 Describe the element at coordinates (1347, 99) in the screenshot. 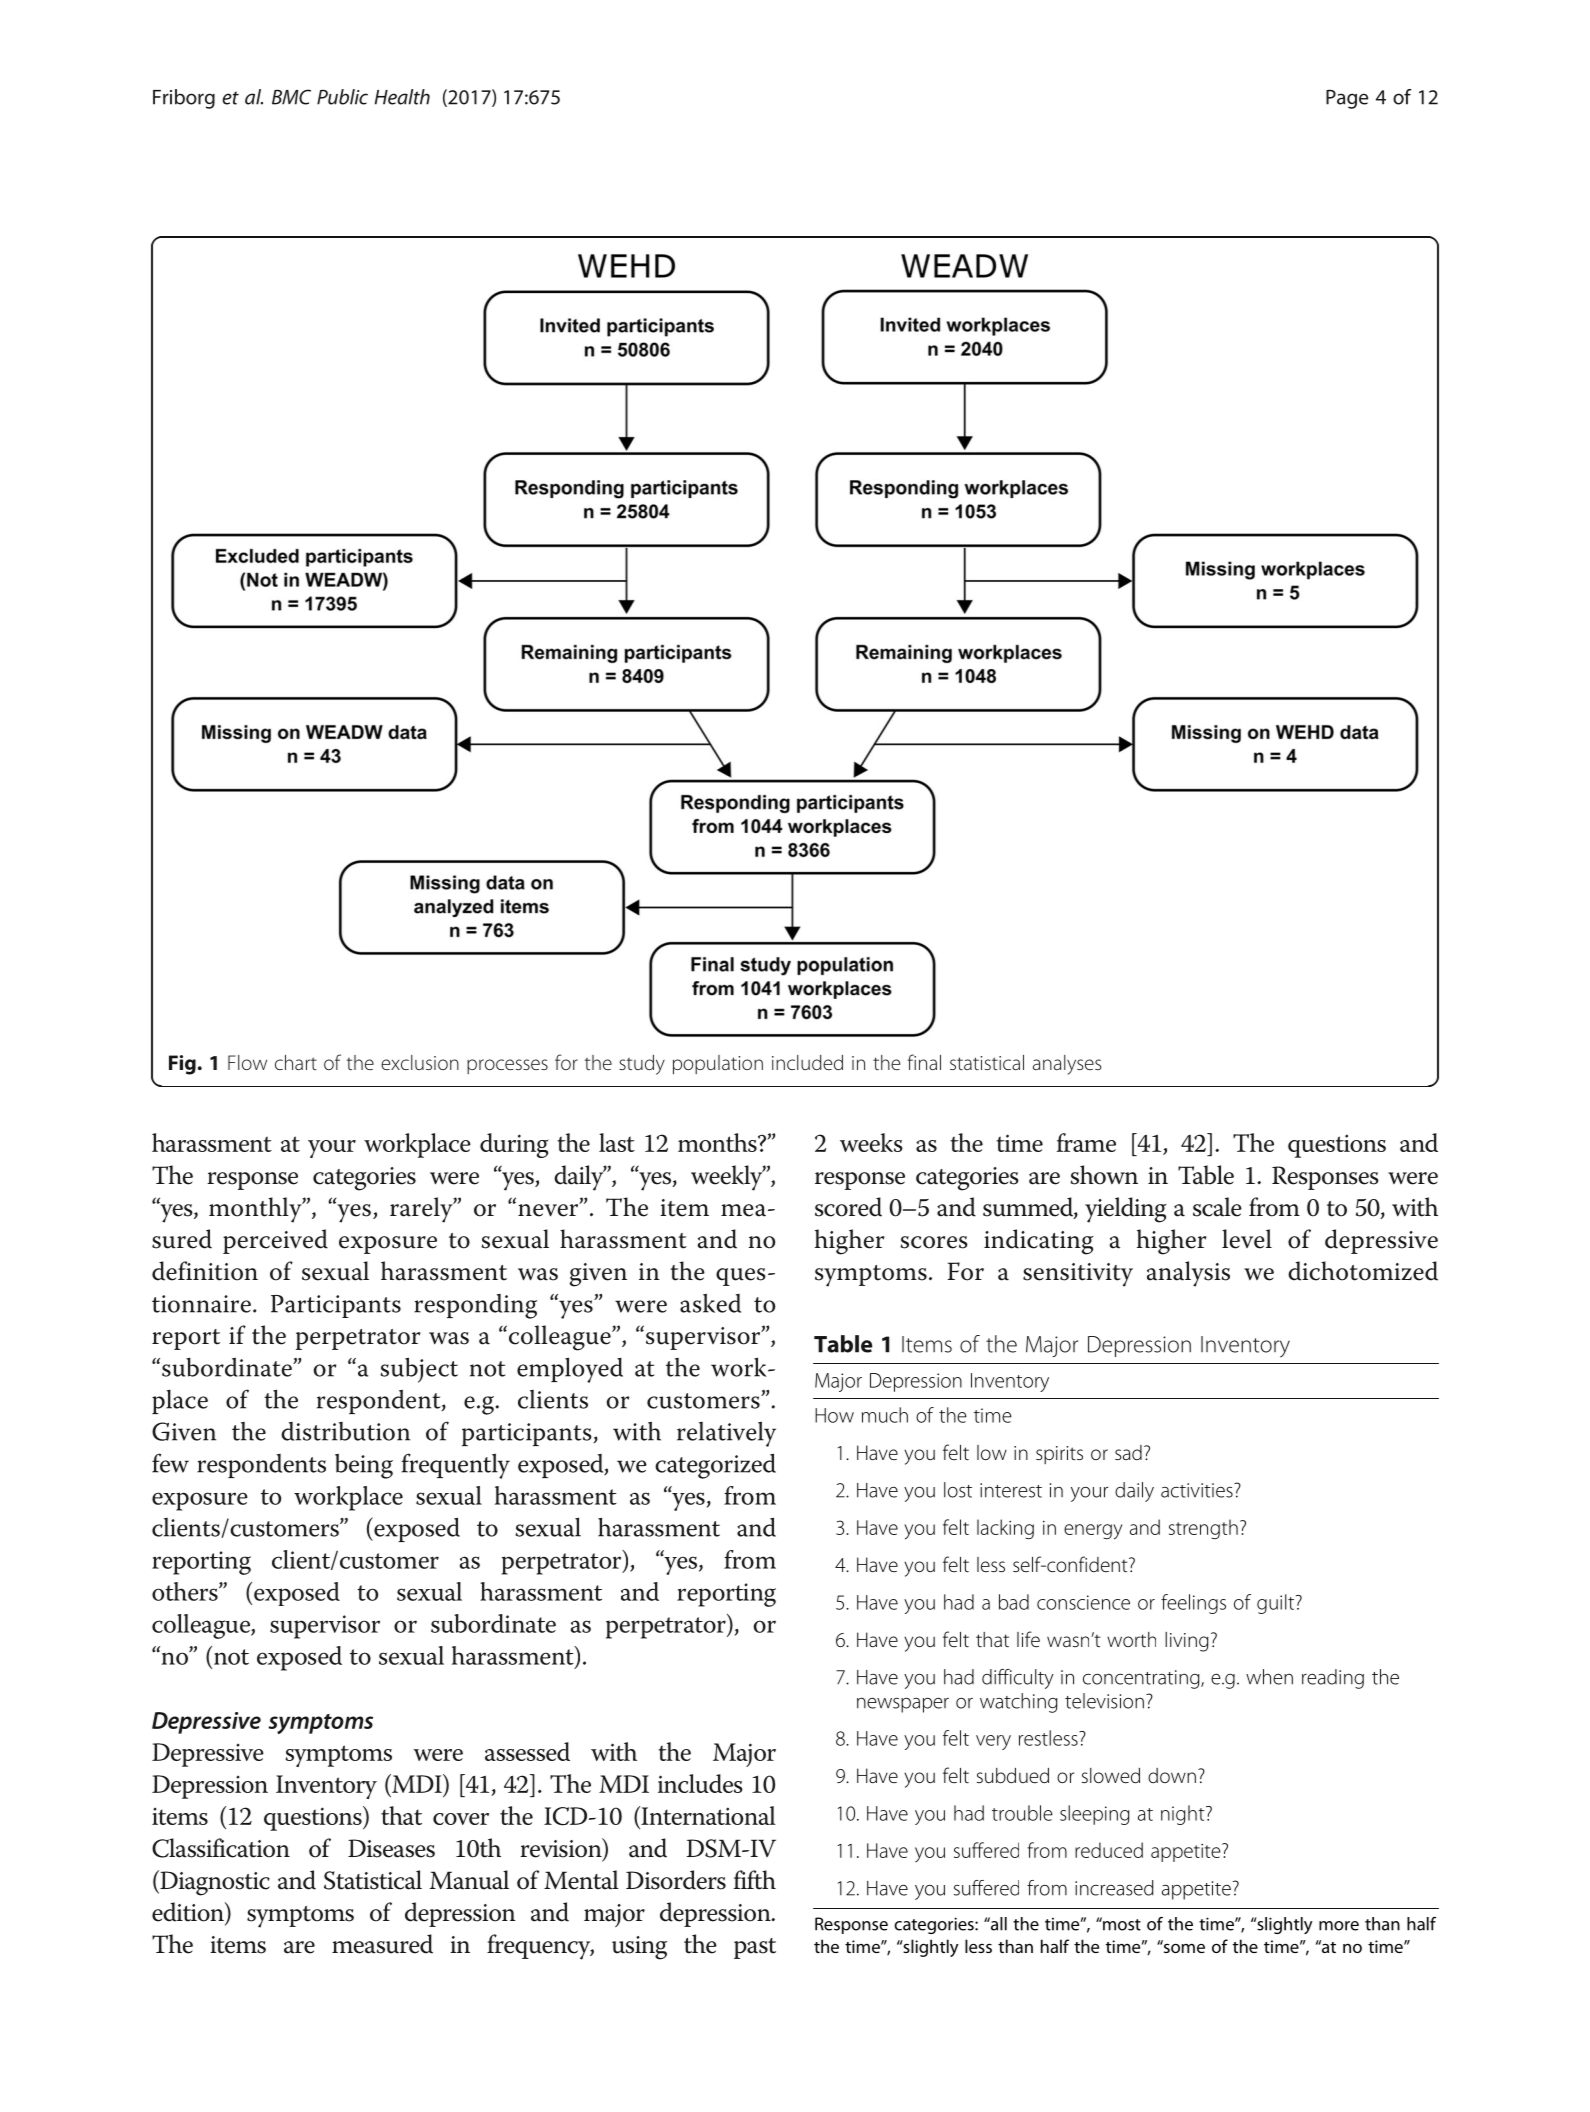

I see `Page` at that location.
